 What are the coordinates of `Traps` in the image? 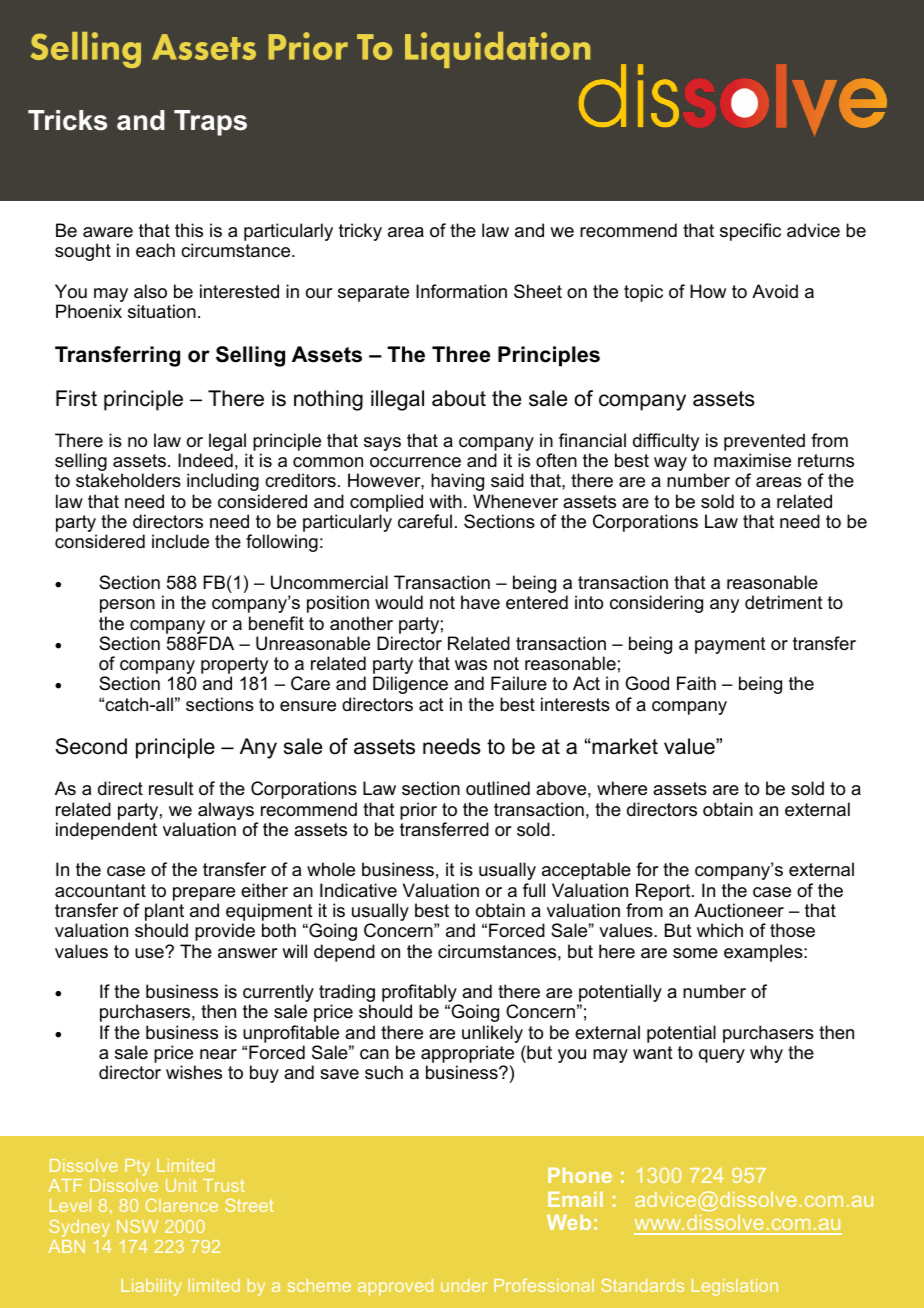 It's located at (210, 123).
